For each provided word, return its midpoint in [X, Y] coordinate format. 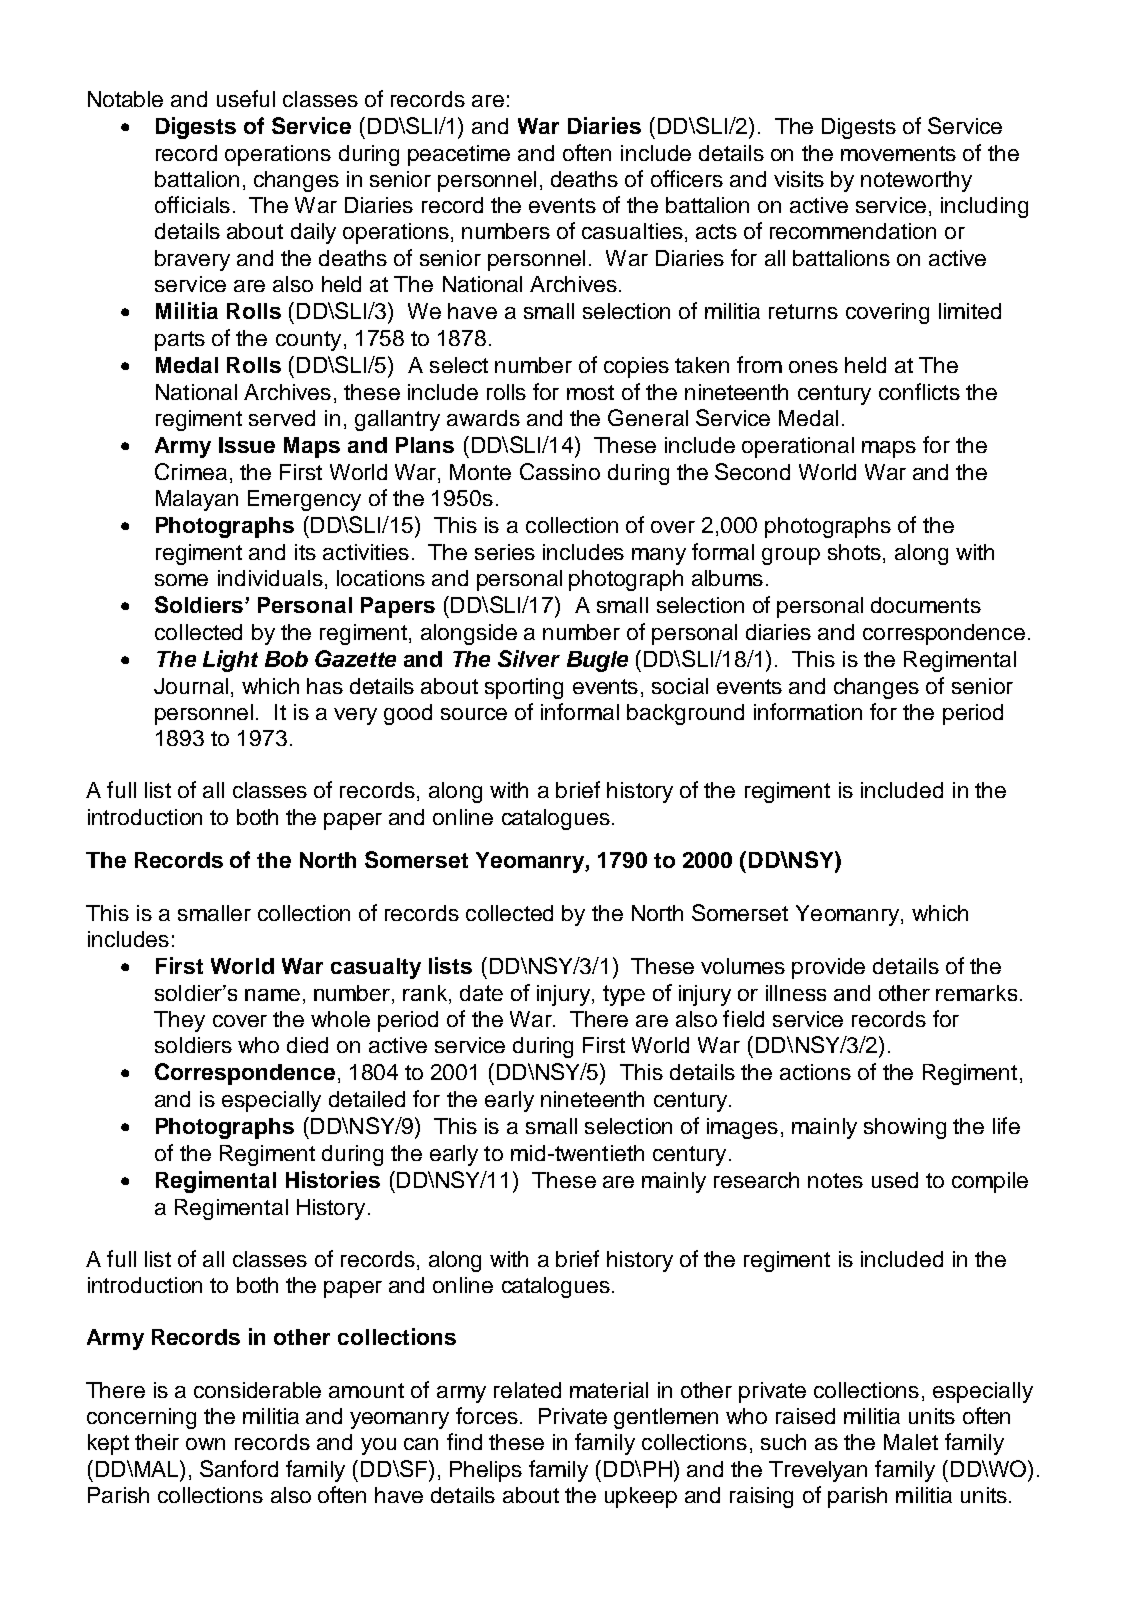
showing [905, 1128]
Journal [191, 686]
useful [246, 98]
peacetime [459, 155]
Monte [480, 472]
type [624, 995]
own [205, 1444]
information [808, 711]
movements [898, 153]
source [474, 714]
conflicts [919, 391]
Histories [333, 1179]
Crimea [191, 471]
